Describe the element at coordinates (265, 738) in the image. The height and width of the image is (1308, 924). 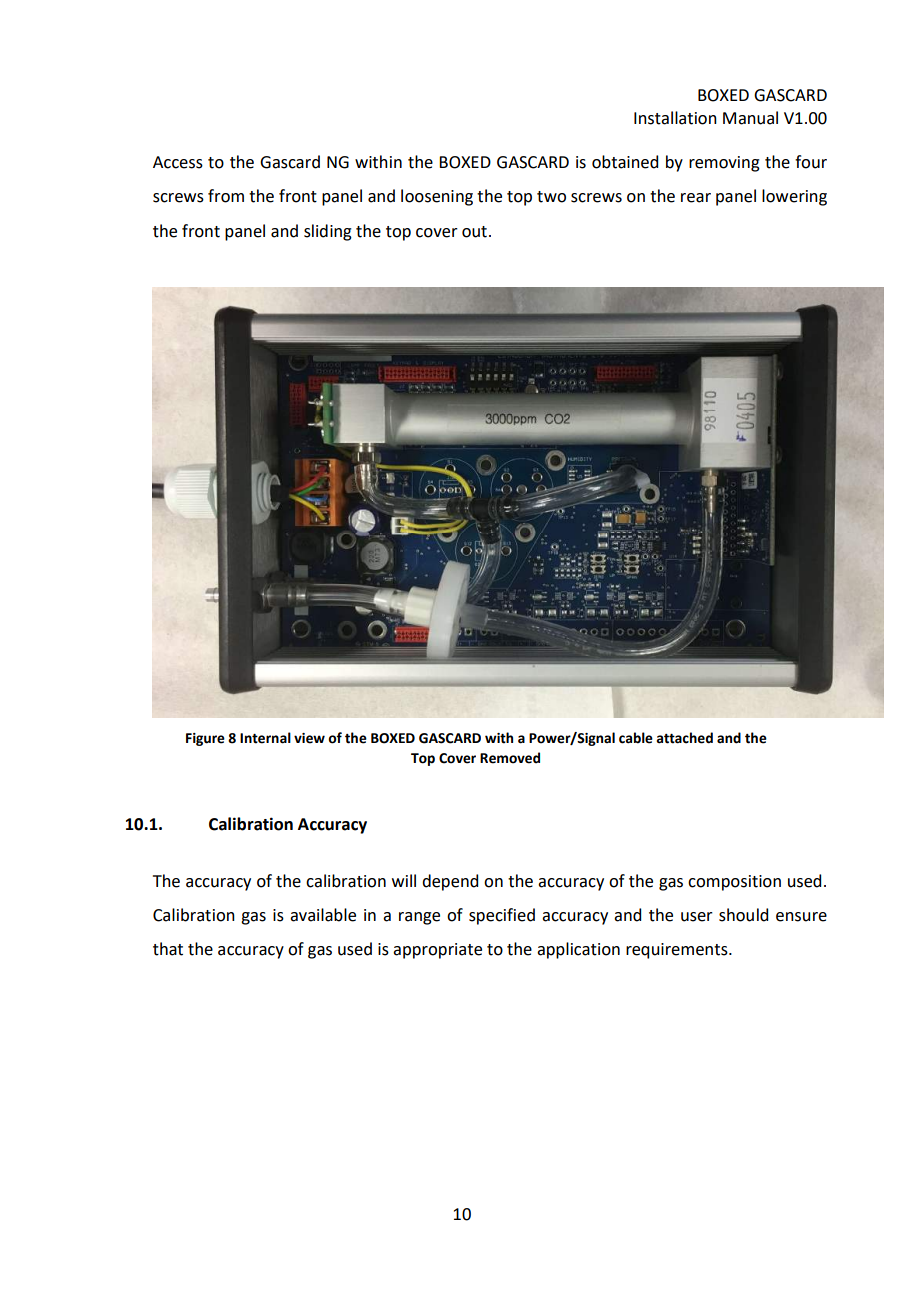
I see `Internal` at that location.
